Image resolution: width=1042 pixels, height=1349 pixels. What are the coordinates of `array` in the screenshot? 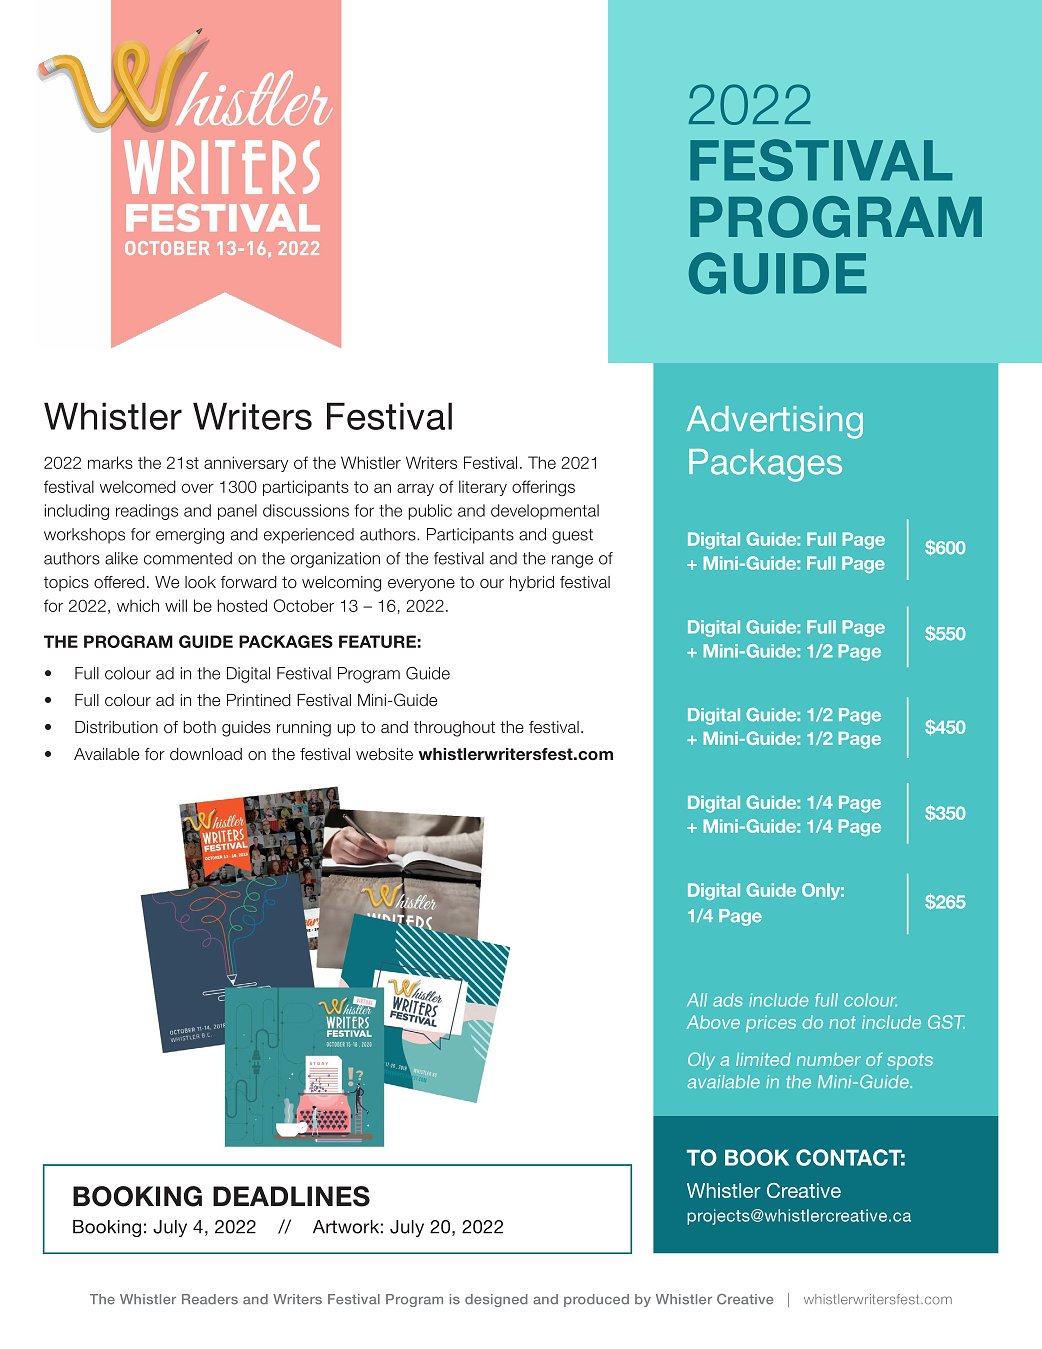 It's located at (415, 489).
